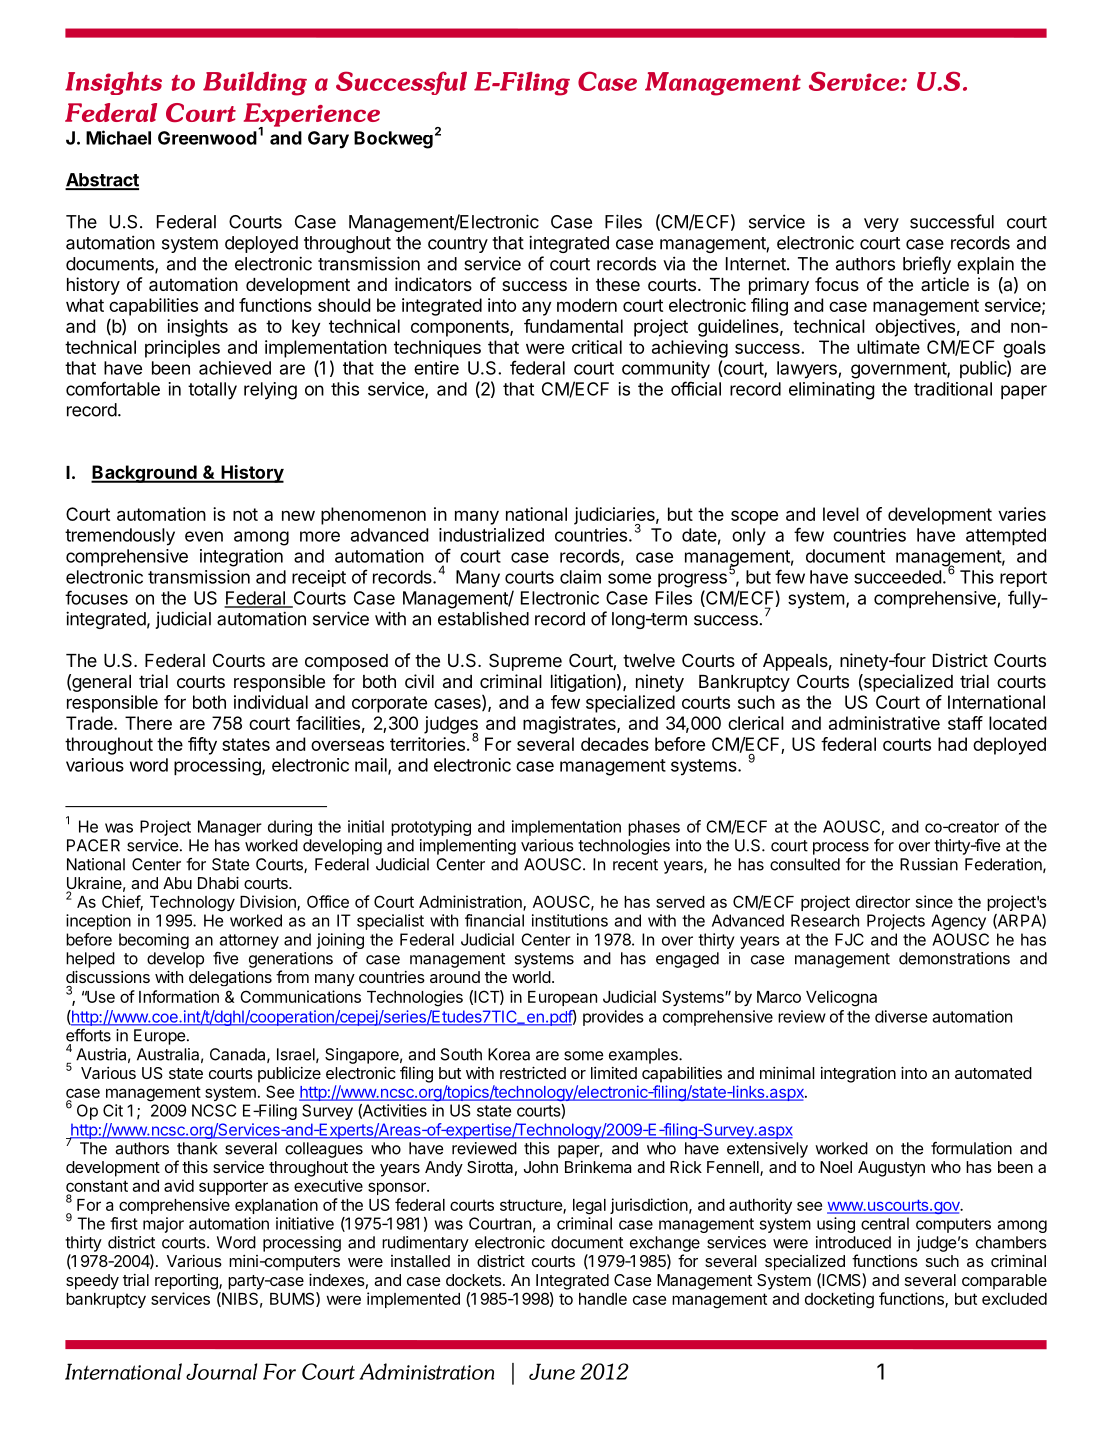 Image resolution: width=1112 pixels, height=1439 pixels. What do you see at coordinates (255, 83) in the screenshot?
I see `Building` at bounding box center [255, 83].
